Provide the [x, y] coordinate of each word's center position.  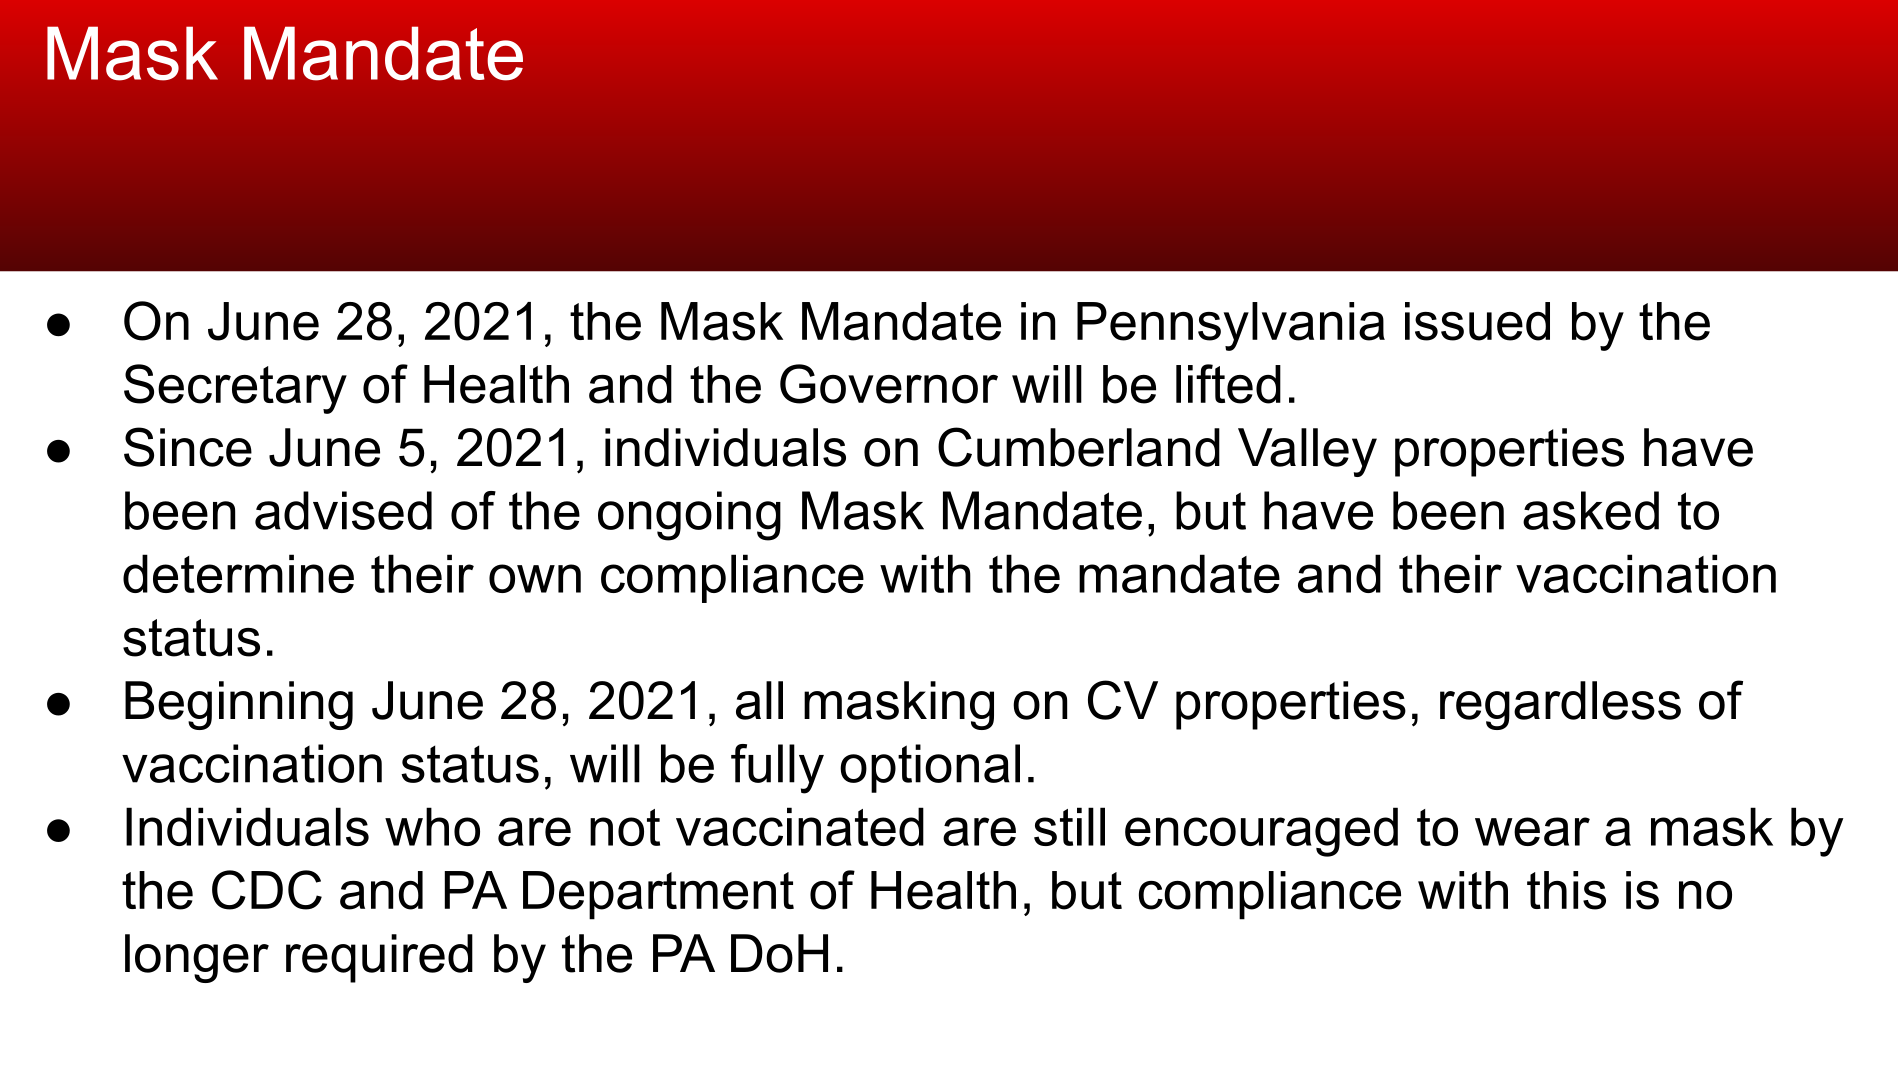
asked [1591, 510]
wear [1532, 831]
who [432, 826]
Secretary [235, 389]
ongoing [689, 516]
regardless [1560, 705]
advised [343, 510]
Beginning [239, 705]
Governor [889, 384]
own [535, 578]
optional [930, 768]
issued [1477, 321]
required [379, 958]
